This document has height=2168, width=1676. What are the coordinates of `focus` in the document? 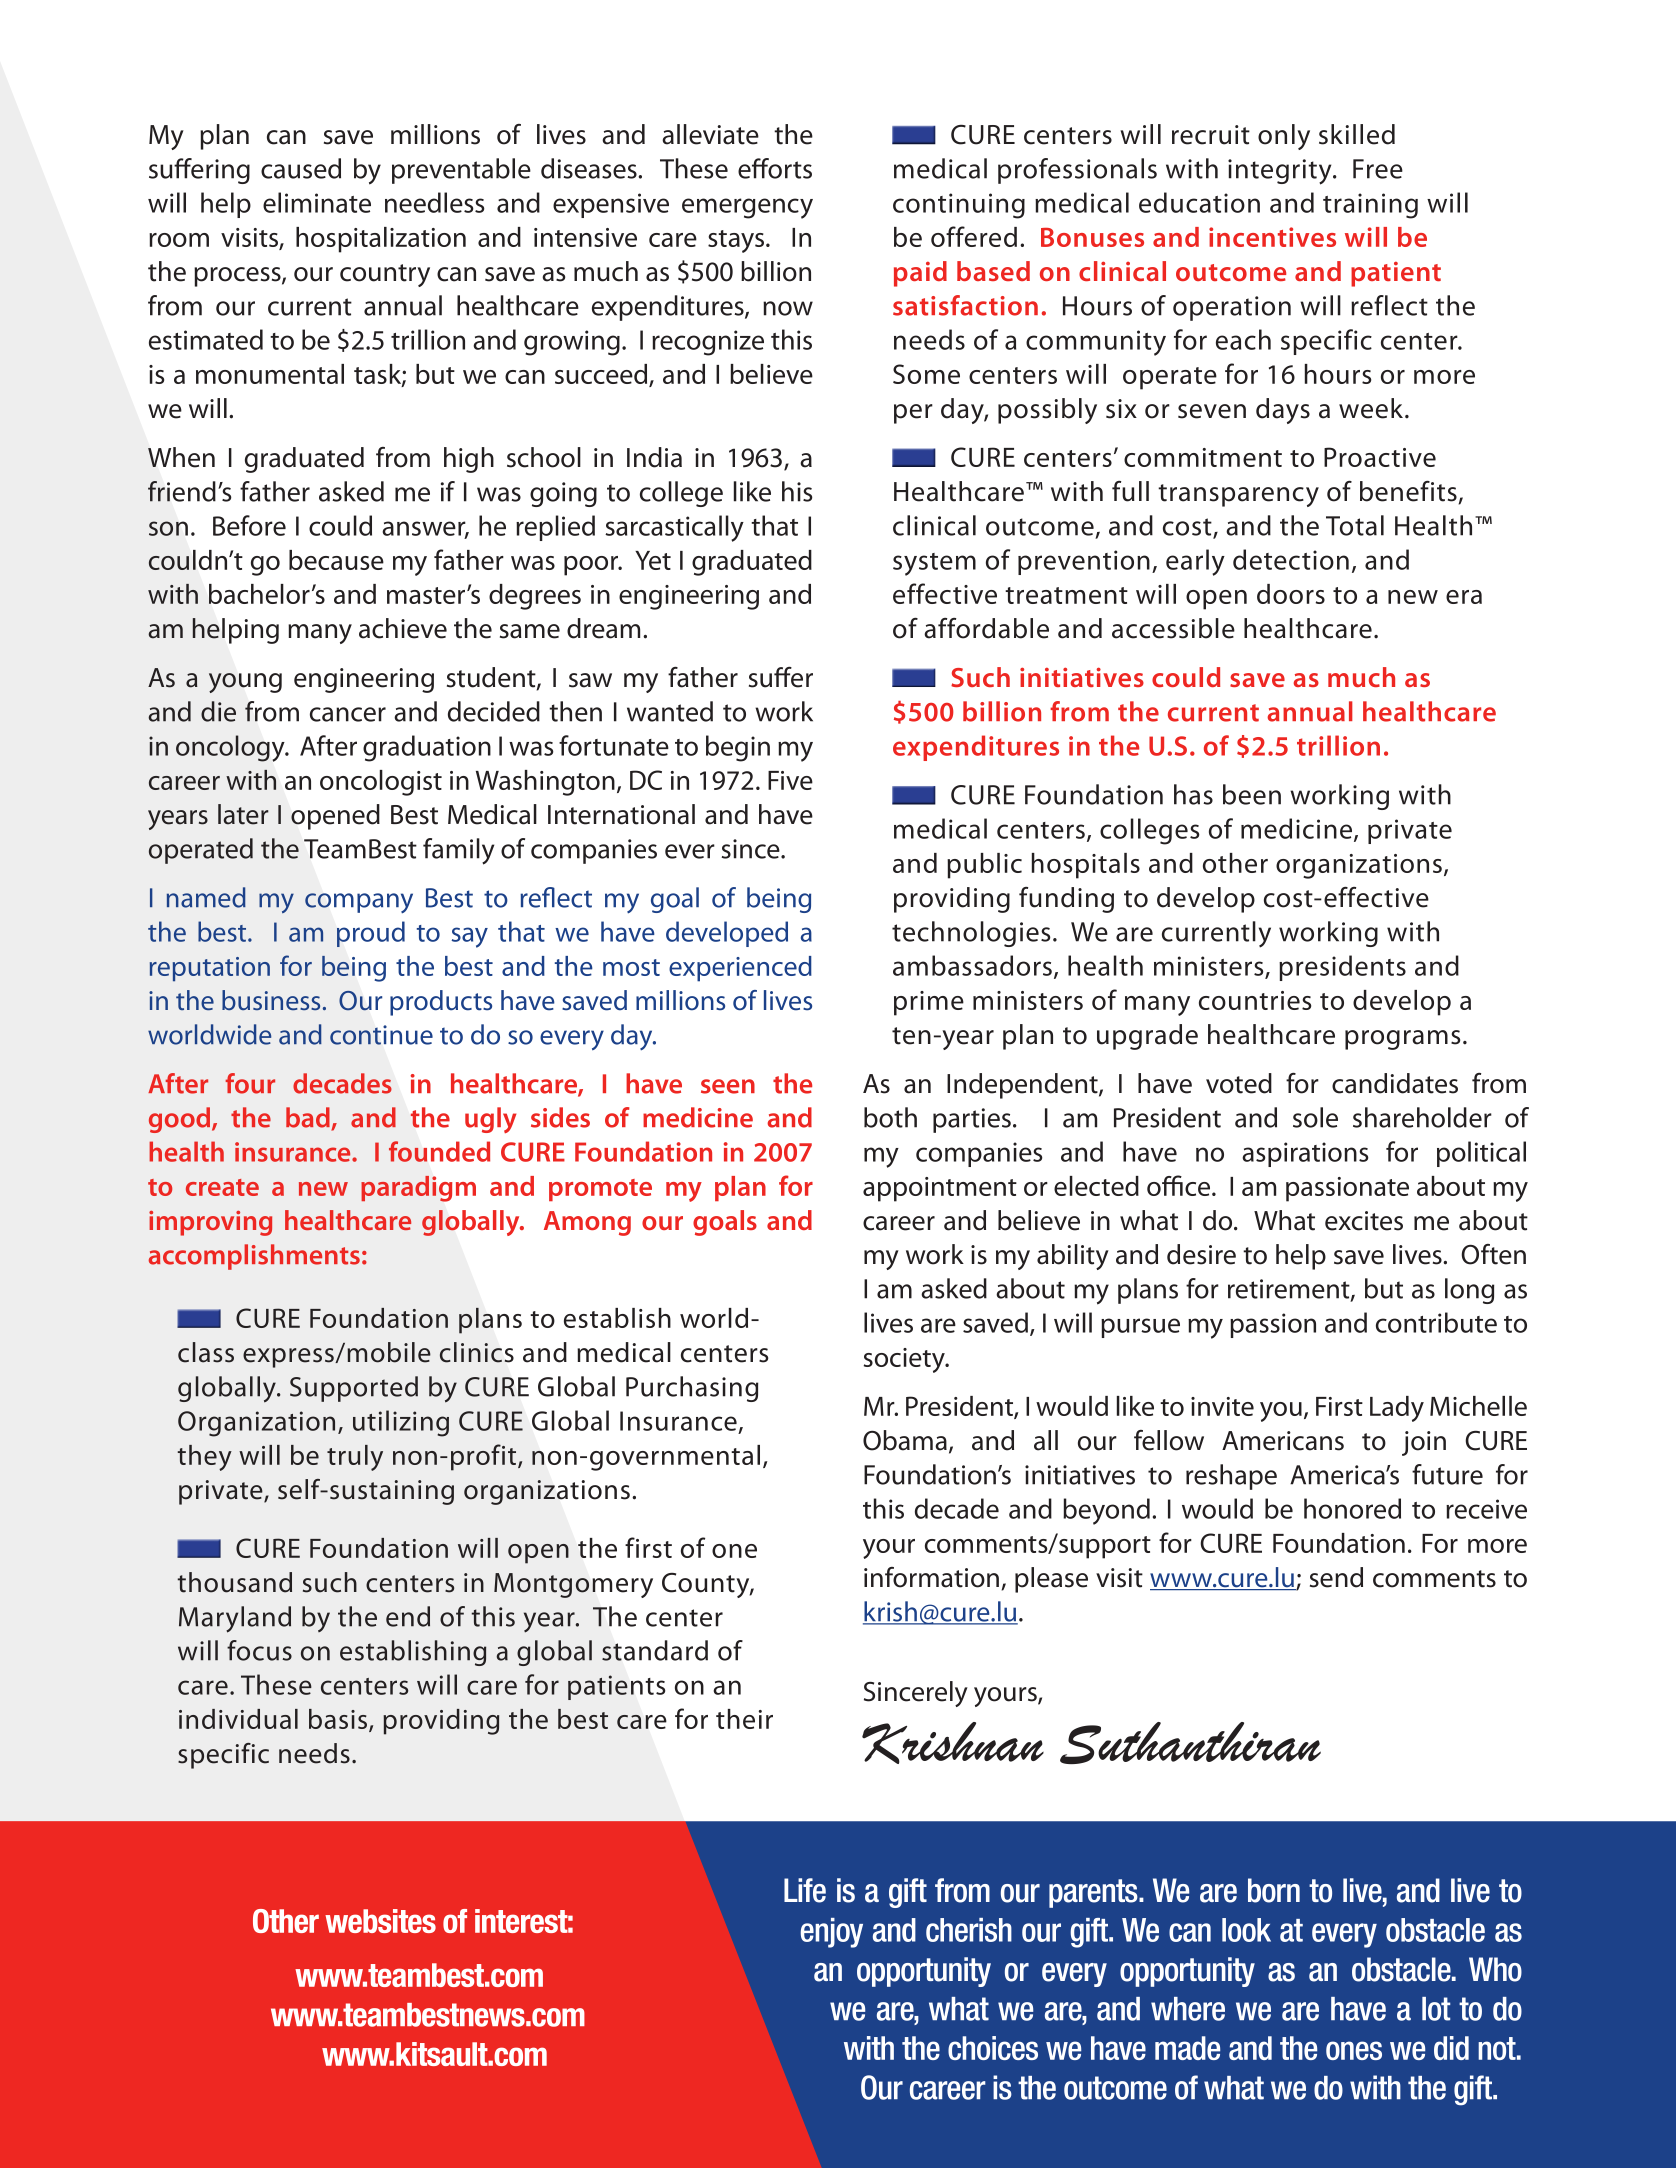 It's located at (259, 1650).
